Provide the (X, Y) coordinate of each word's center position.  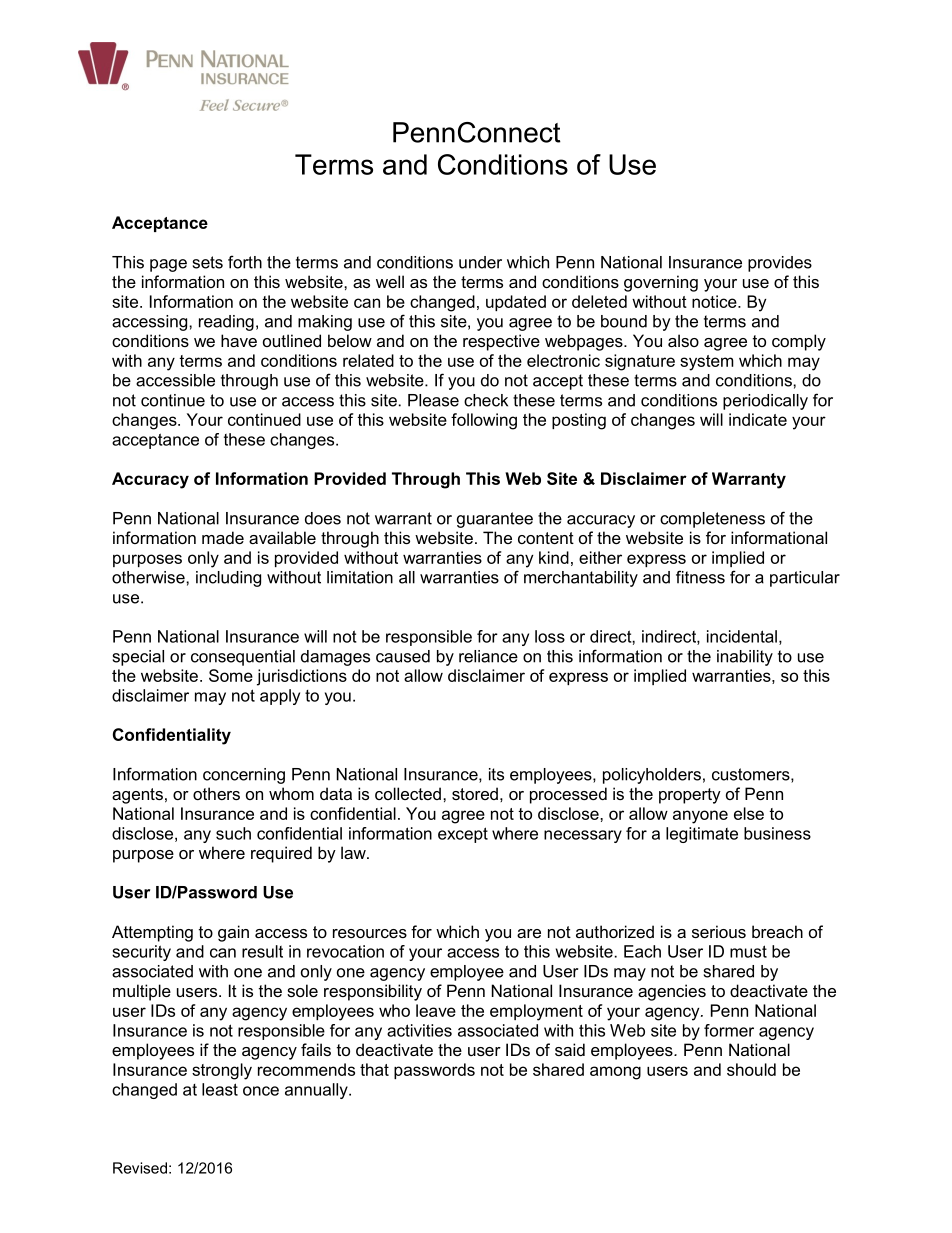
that (374, 1069)
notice (715, 301)
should (751, 1069)
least (220, 1089)
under (480, 262)
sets (208, 262)
